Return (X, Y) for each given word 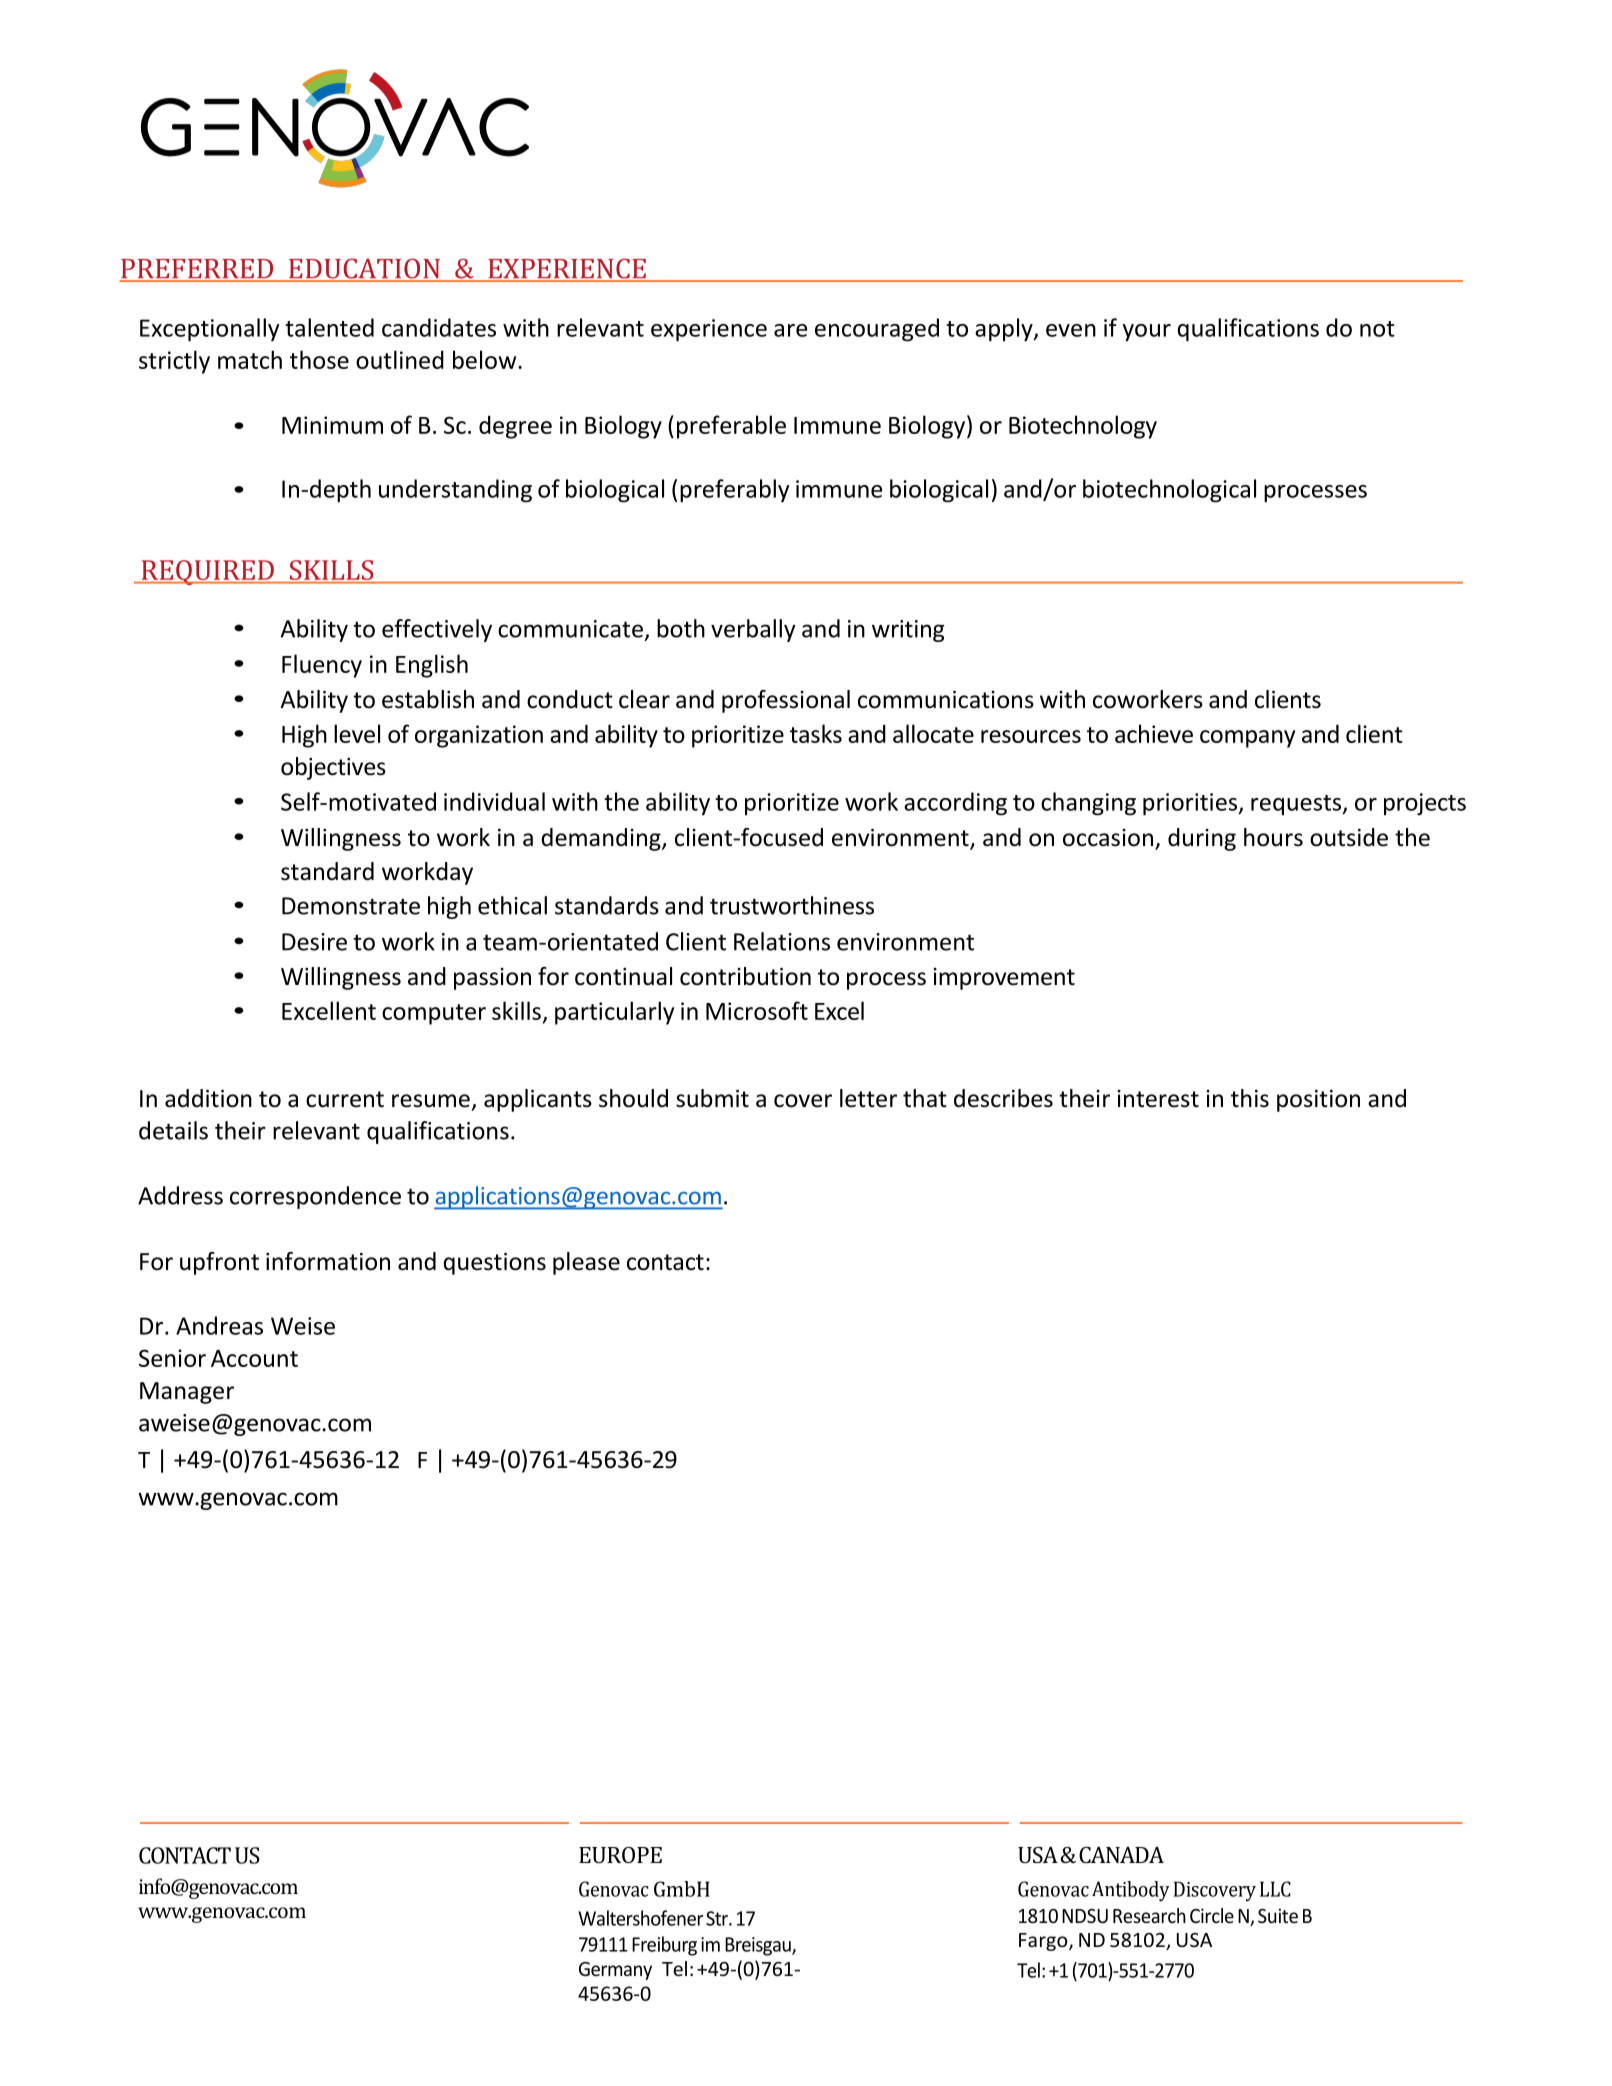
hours (1273, 837)
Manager (187, 1393)
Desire (314, 942)
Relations (782, 941)
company (1247, 739)
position (1318, 1101)
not (1377, 329)
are (790, 330)
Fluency (322, 666)
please (586, 1263)
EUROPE (620, 1855)
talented (329, 327)
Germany (615, 1971)
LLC (1275, 1889)
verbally (753, 630)
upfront (219, 1263)
